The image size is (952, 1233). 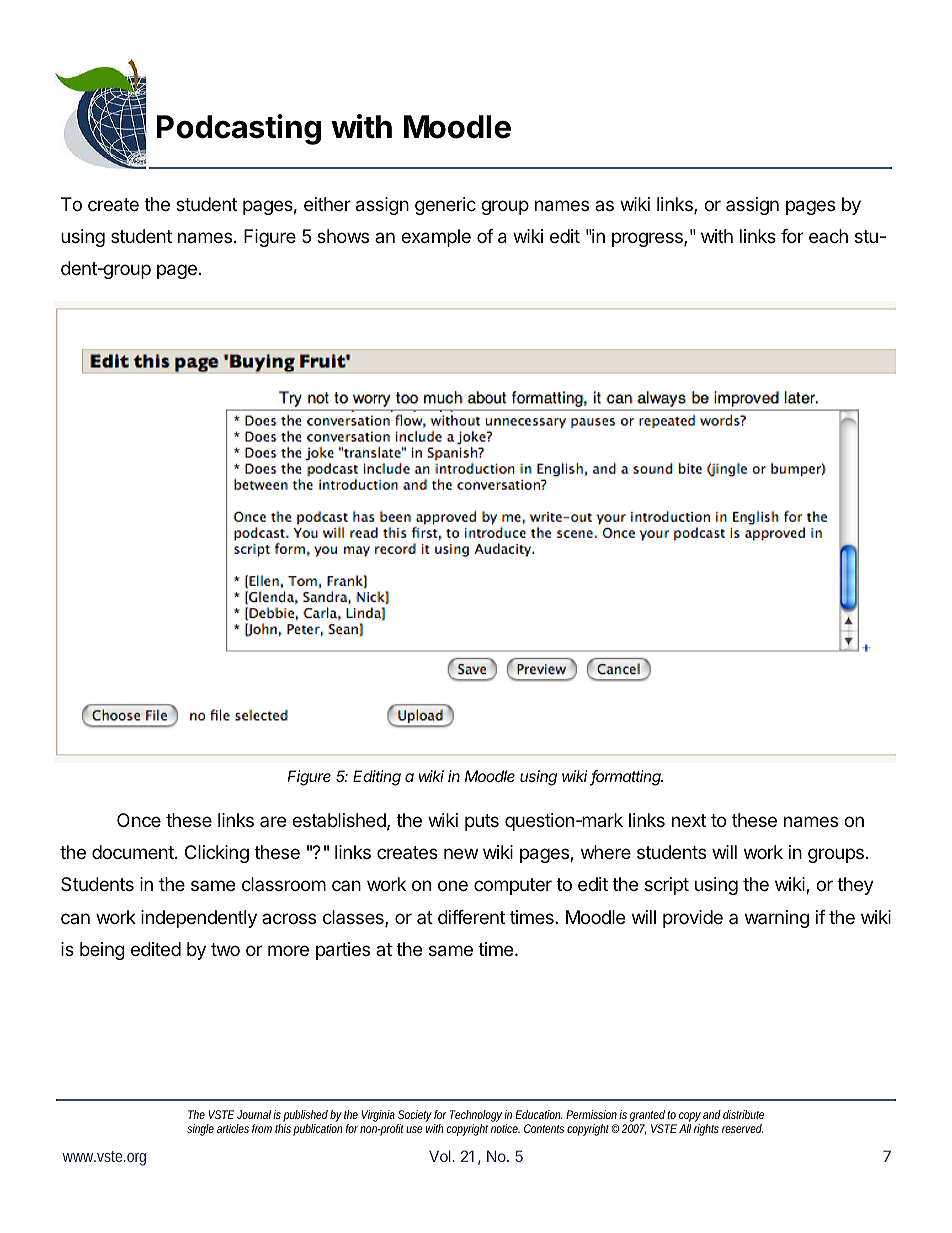 I want to click on generic, so click(x=445, y=206).
